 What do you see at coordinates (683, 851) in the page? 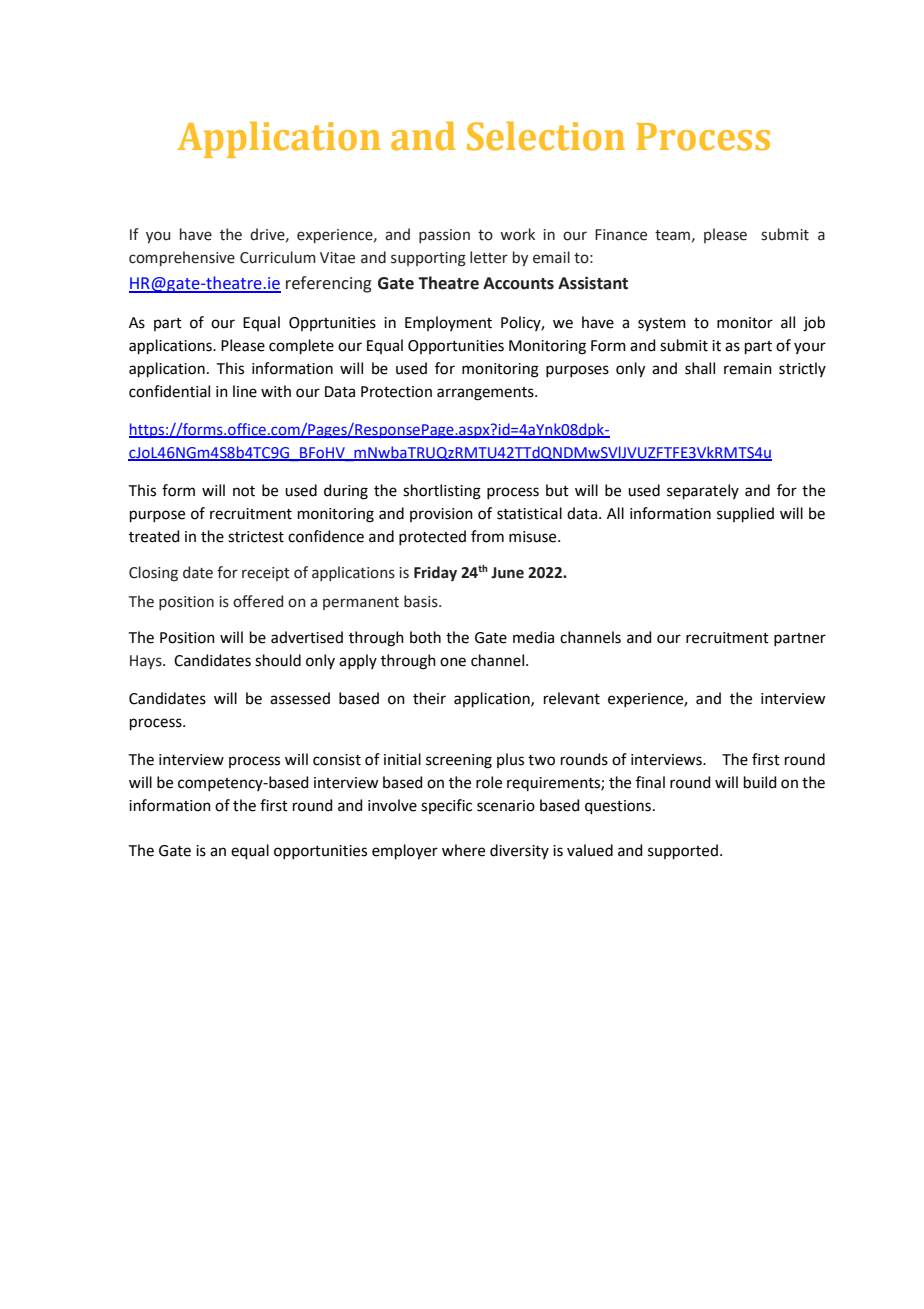
I see `supported` at bounding box center [683, 851].
